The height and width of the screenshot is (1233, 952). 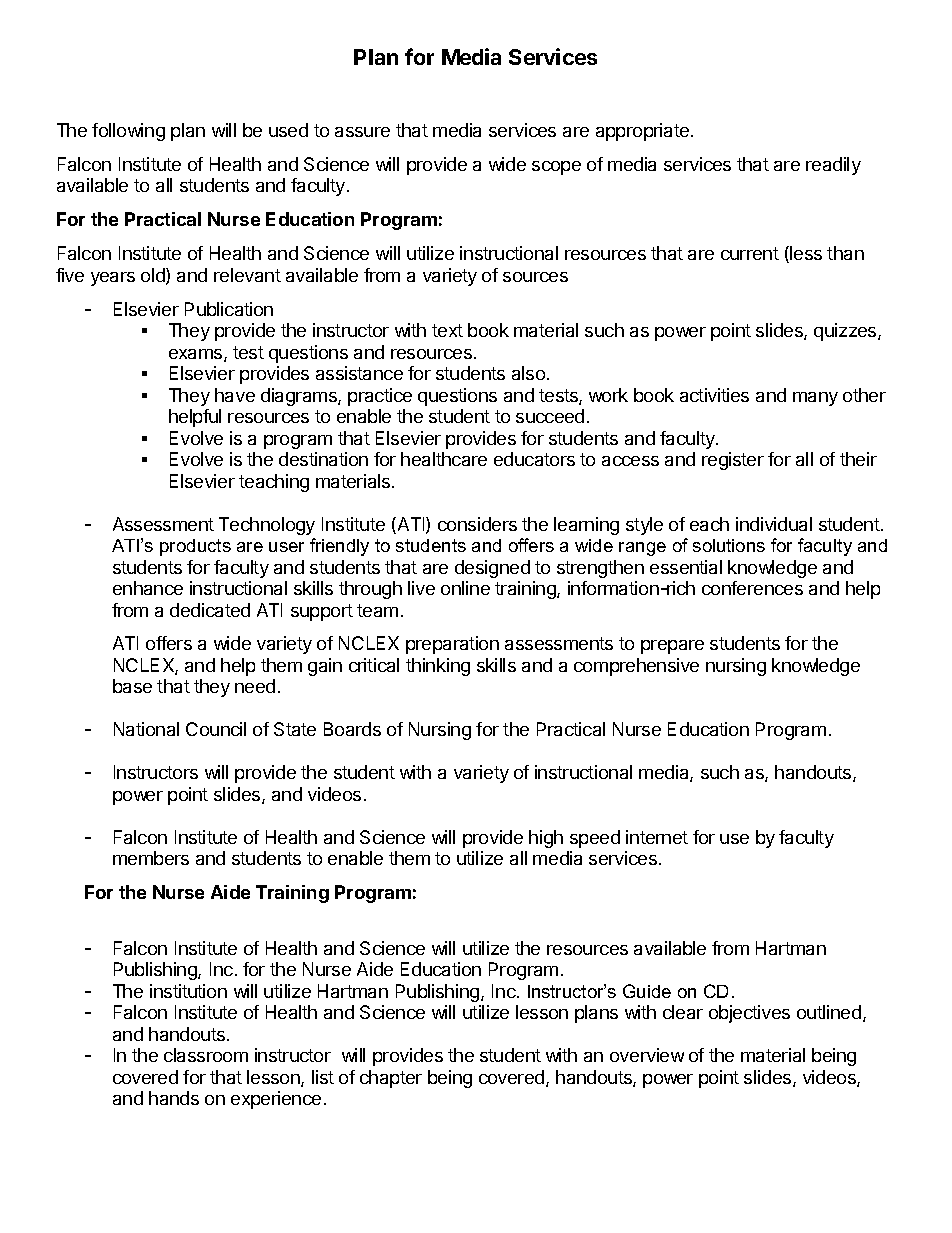 I want to click on hands, so click(x=174, y=1098).
